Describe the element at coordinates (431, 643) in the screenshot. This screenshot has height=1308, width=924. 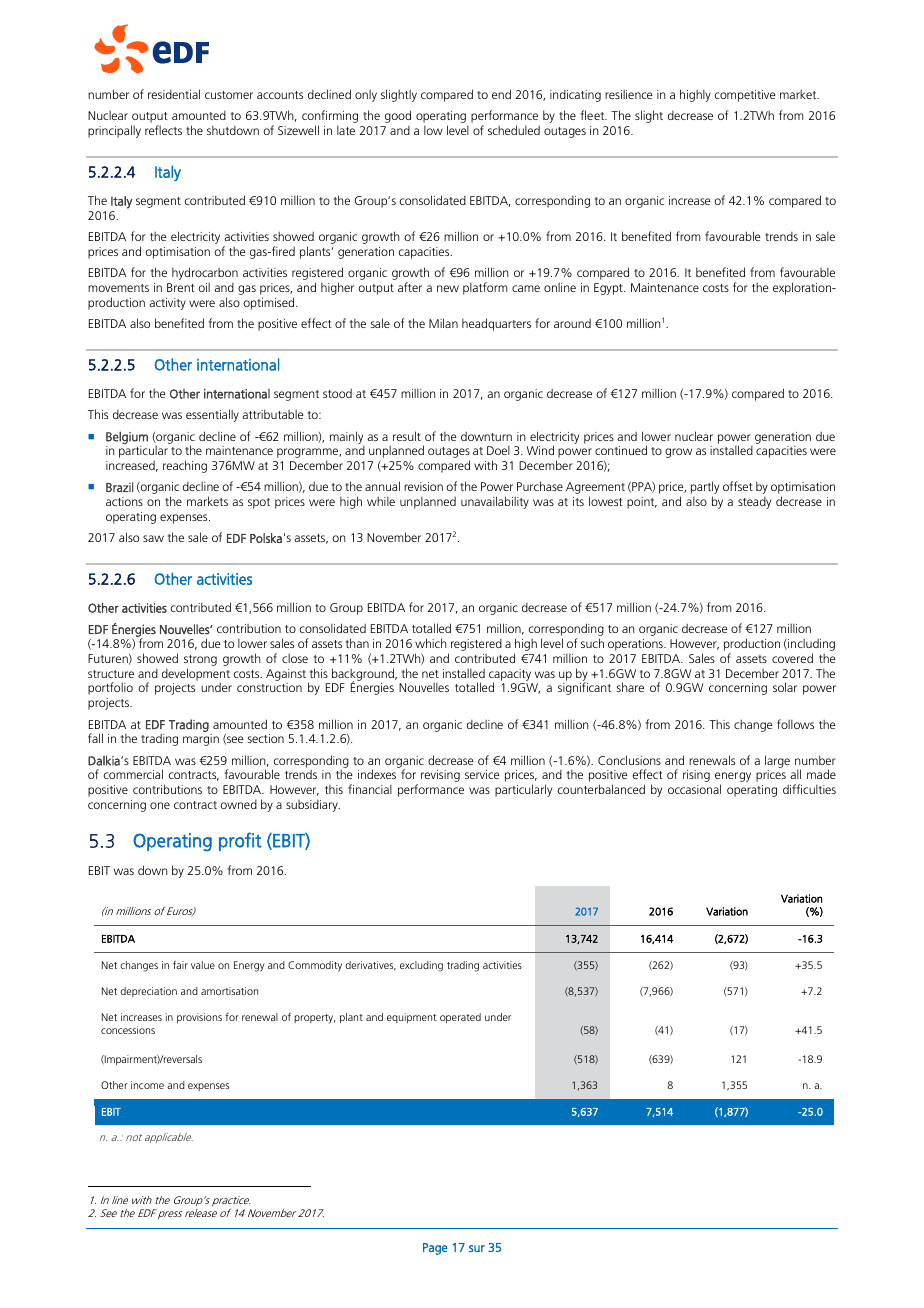
I see `which` at that location.
